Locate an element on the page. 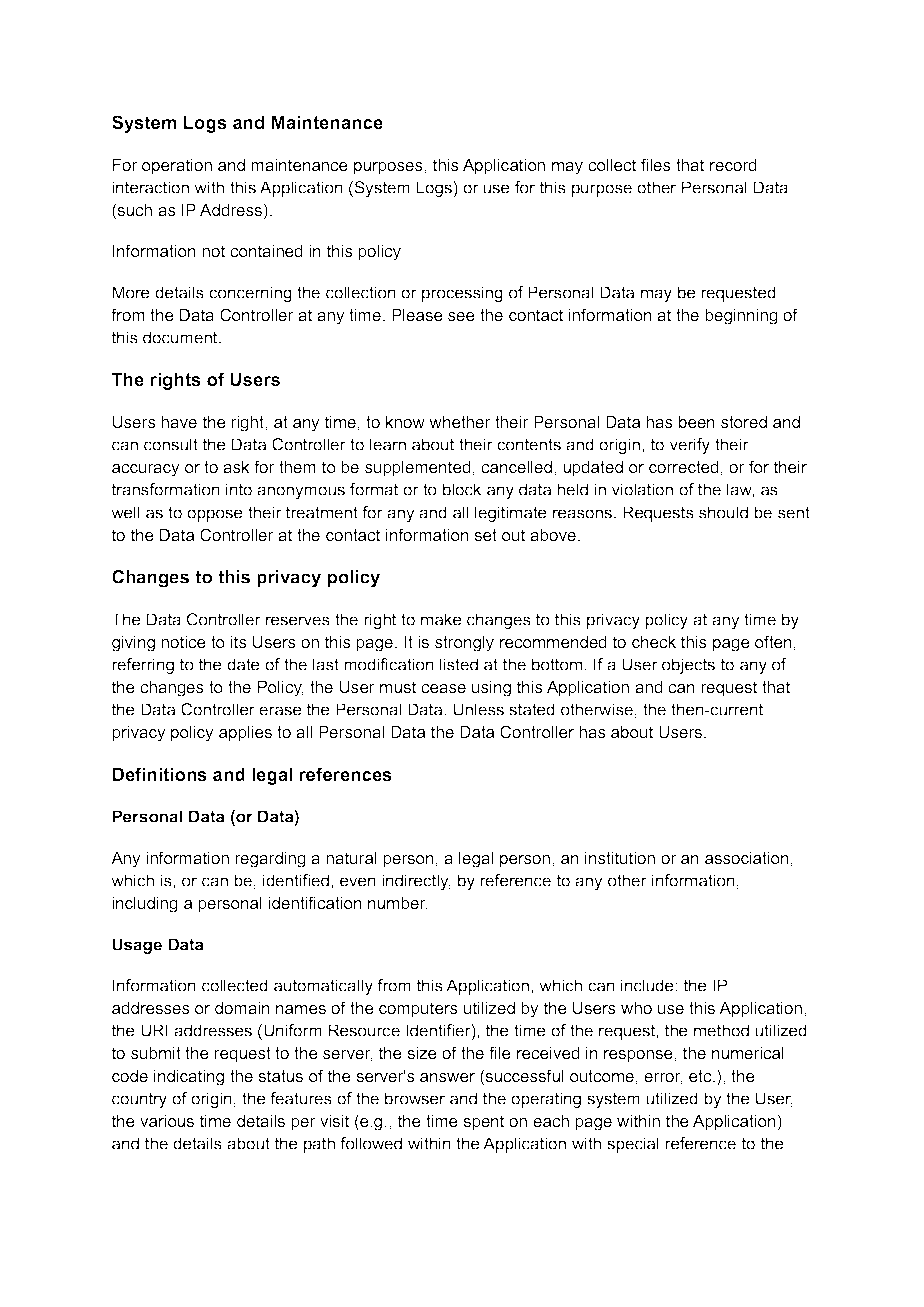 The height and width of the page is (1307, 924). objects is located at coordinates (688, 666).
